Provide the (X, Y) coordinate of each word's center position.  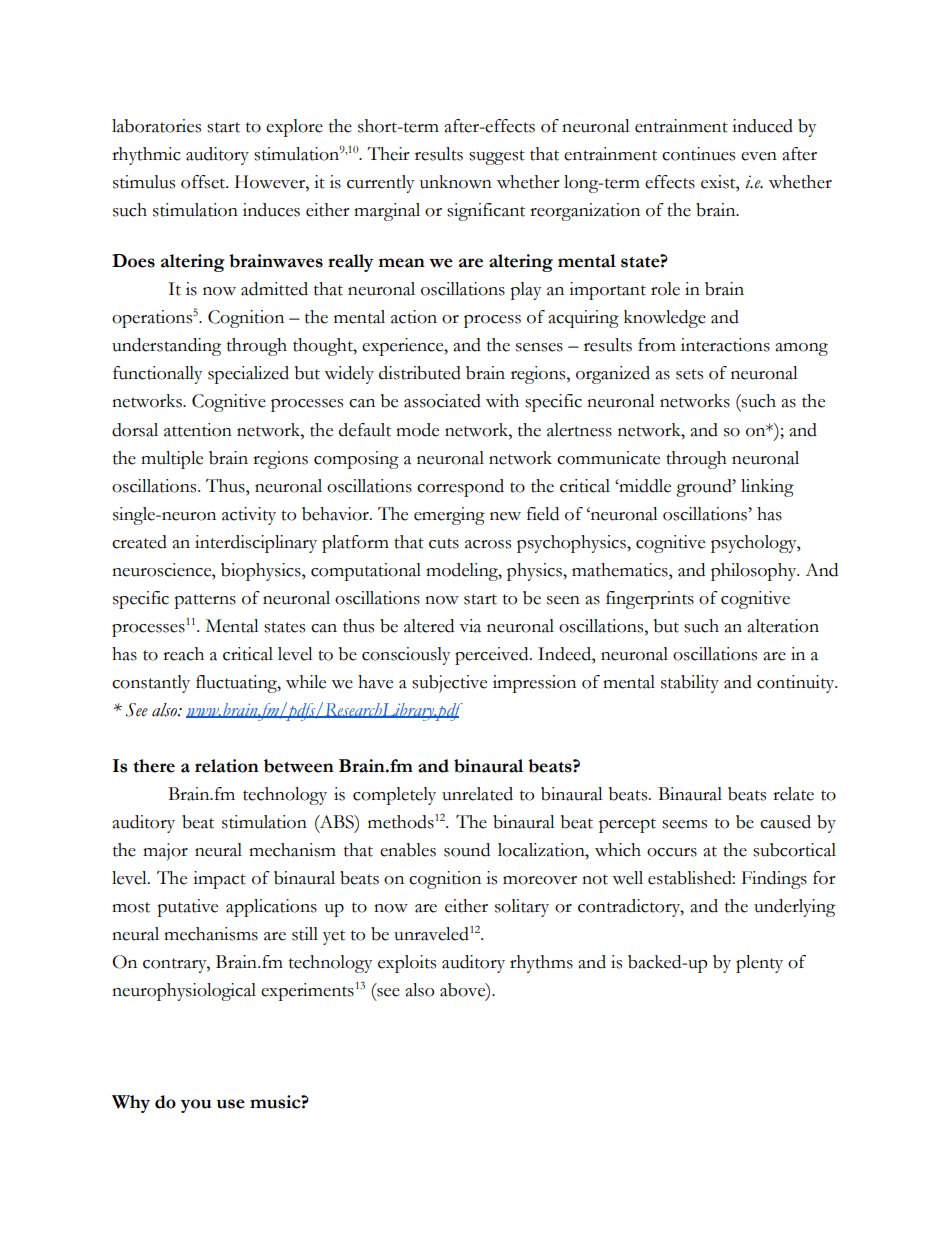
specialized (248, 375)
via (470, 626)
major (165, 852)
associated (442, 401)
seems (684, 824)
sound (467, 850)
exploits (407, 964)
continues (698, 154)
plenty (759, 964)
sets (689, 374)
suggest (497, 157)
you (196, 1106)
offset (204, 182)
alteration (783, 626)
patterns (205, 601)
